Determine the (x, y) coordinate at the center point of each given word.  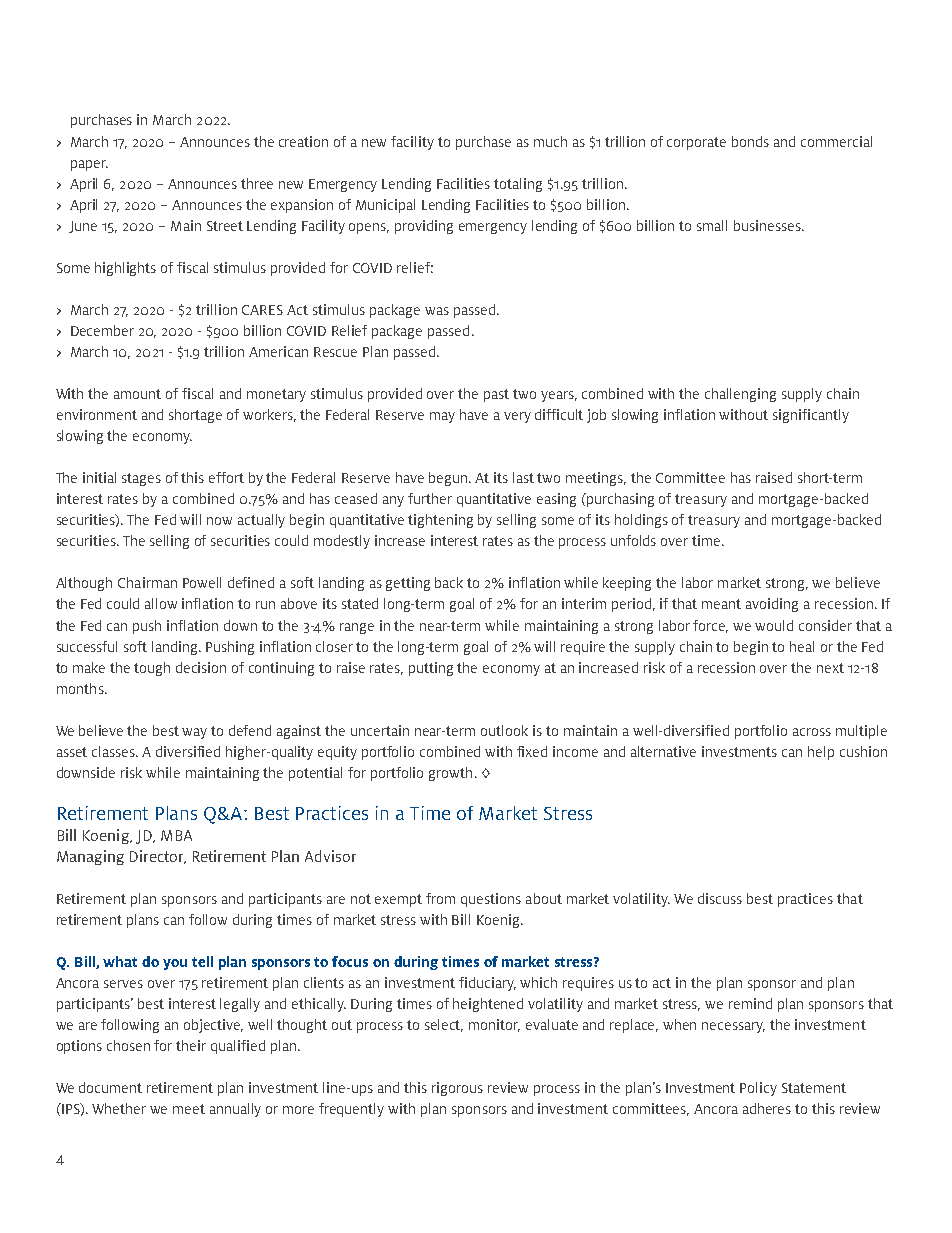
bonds (750, 141)
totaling (518, 185)
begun (449, 479)
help (821, 753)
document (110, 1087)
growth (450, 774)
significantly (811, 416)
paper (89, 165)
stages (141, 479)
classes (114, 751)
